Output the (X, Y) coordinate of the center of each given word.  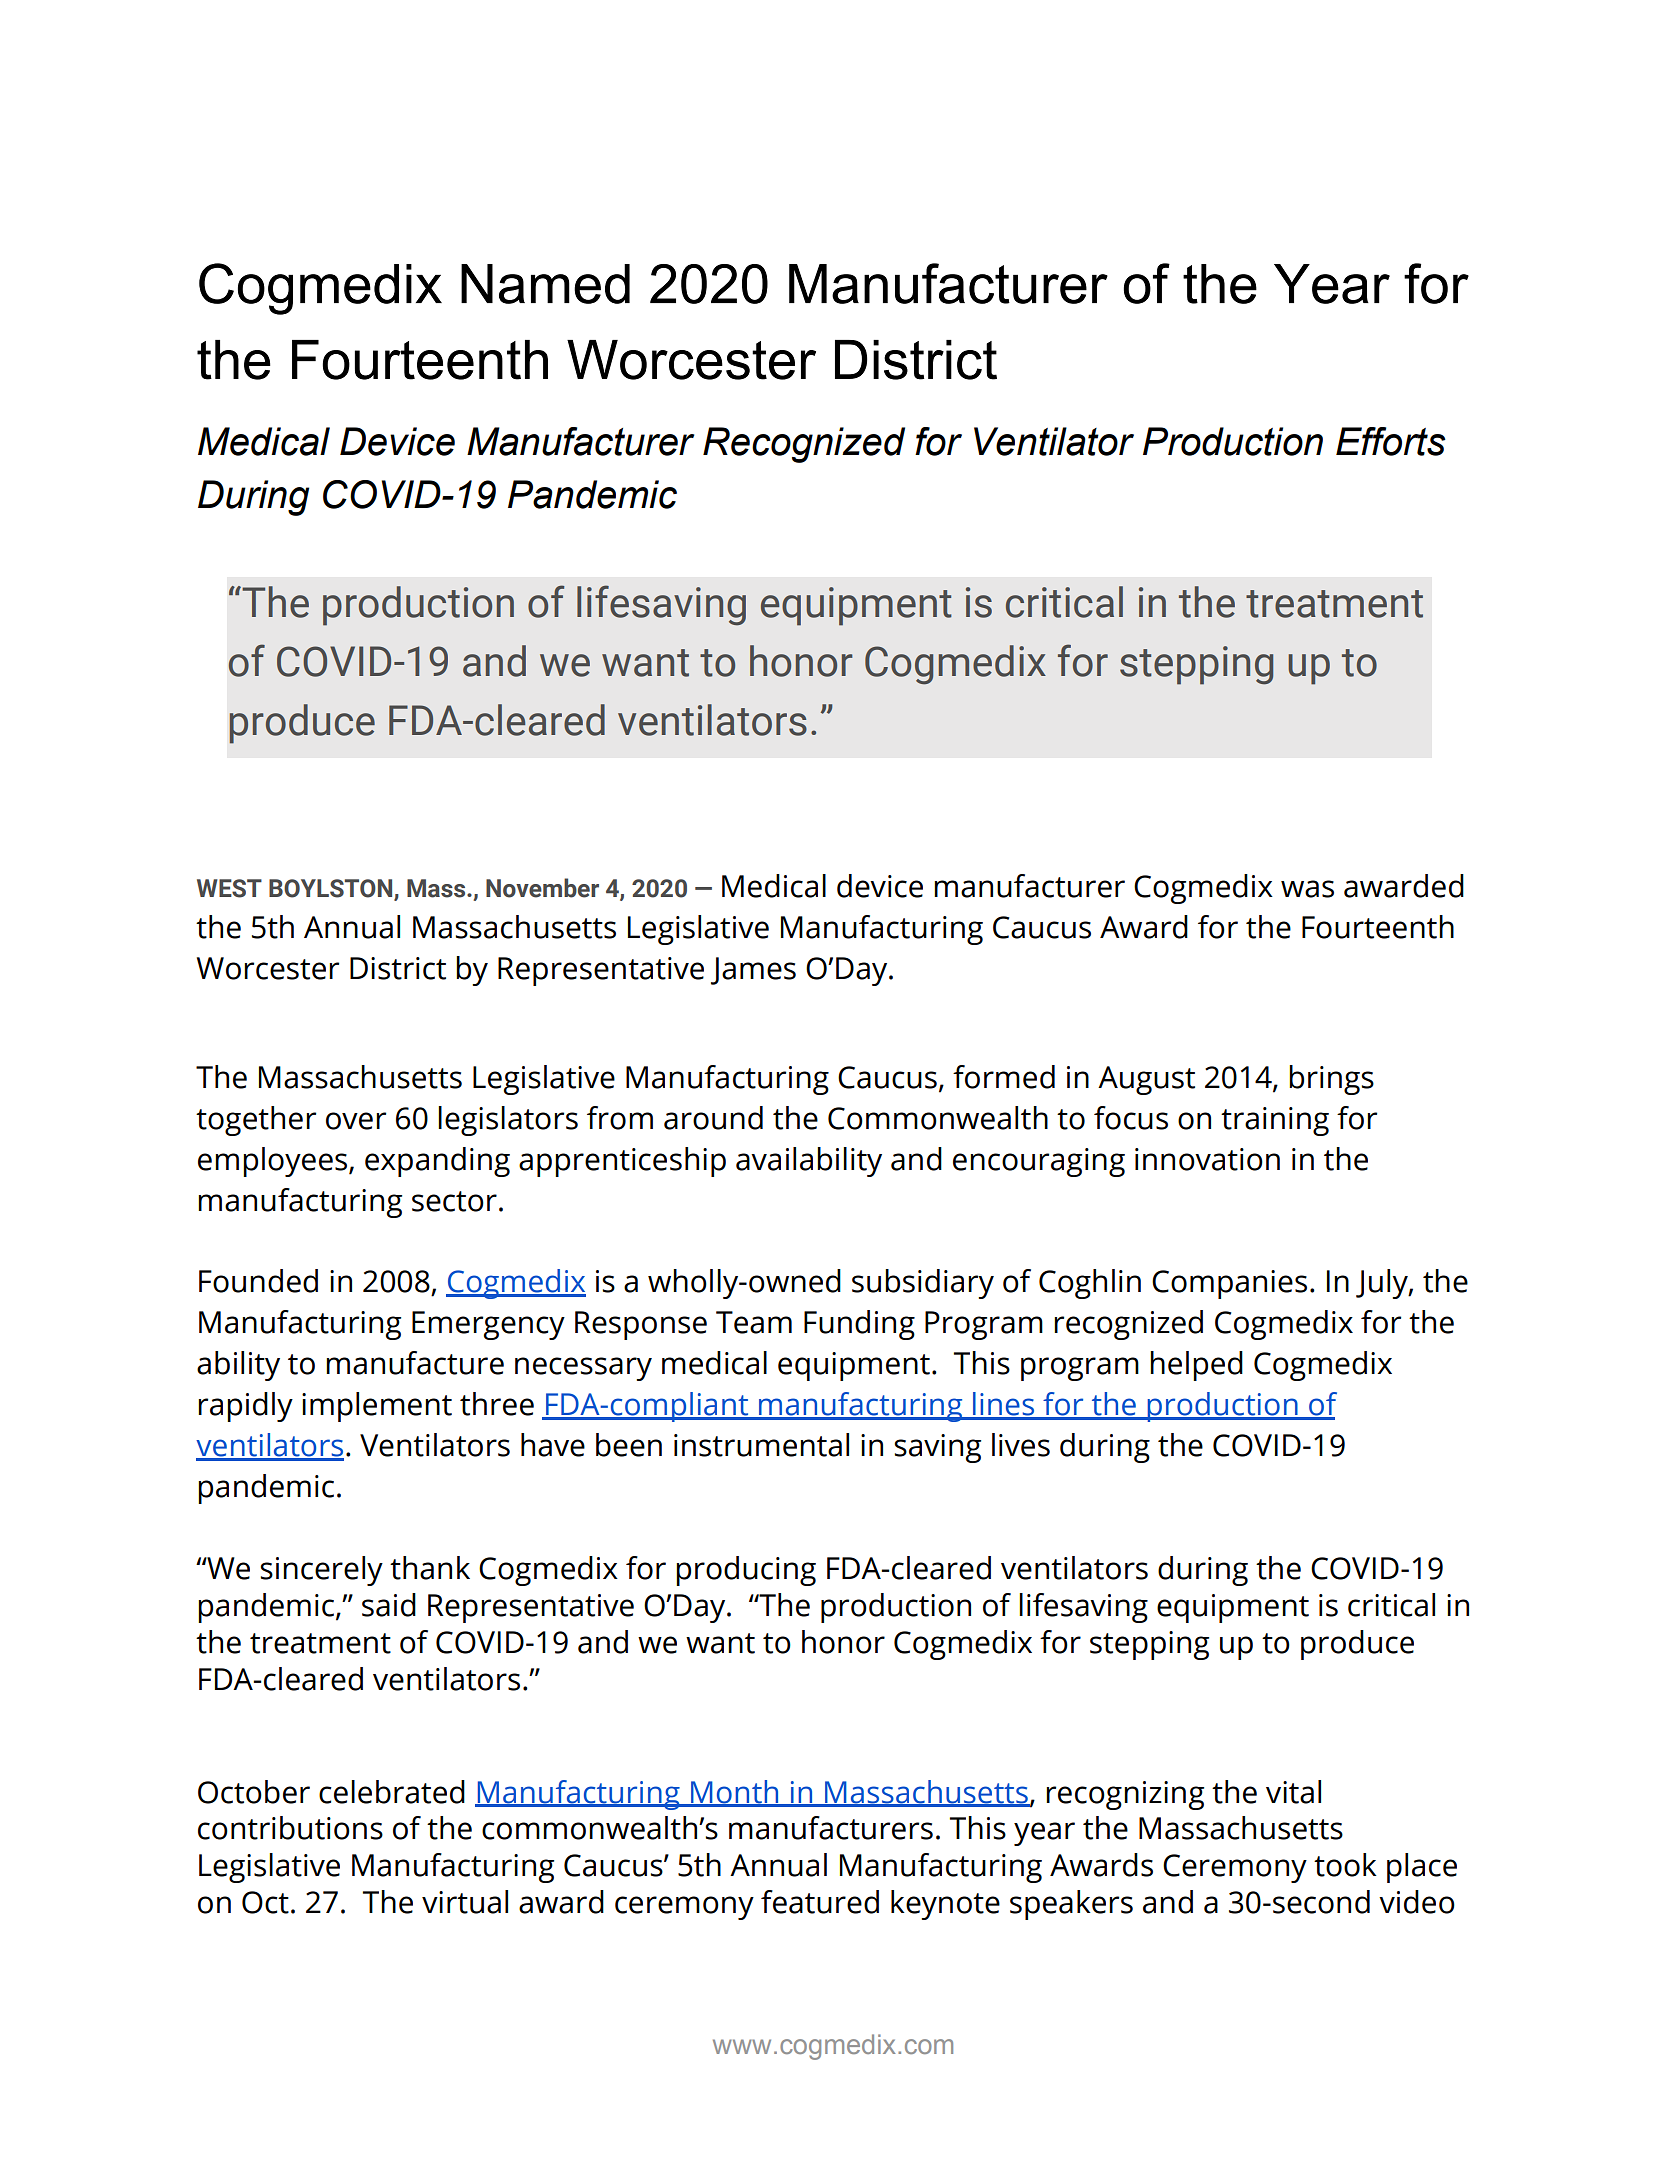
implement (377, 1407)
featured (820, 1902)
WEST (229, 888)
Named (545, 284)
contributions (290, 1828)
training (1275, 1121)
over (356, 1121)
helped (1196, 1366)
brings (1331, 1080)
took (1345, 1865)
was (1307, 889)
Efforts (1391, 441)
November (542, 888)
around (713, 1118)
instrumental (761, 1445)
